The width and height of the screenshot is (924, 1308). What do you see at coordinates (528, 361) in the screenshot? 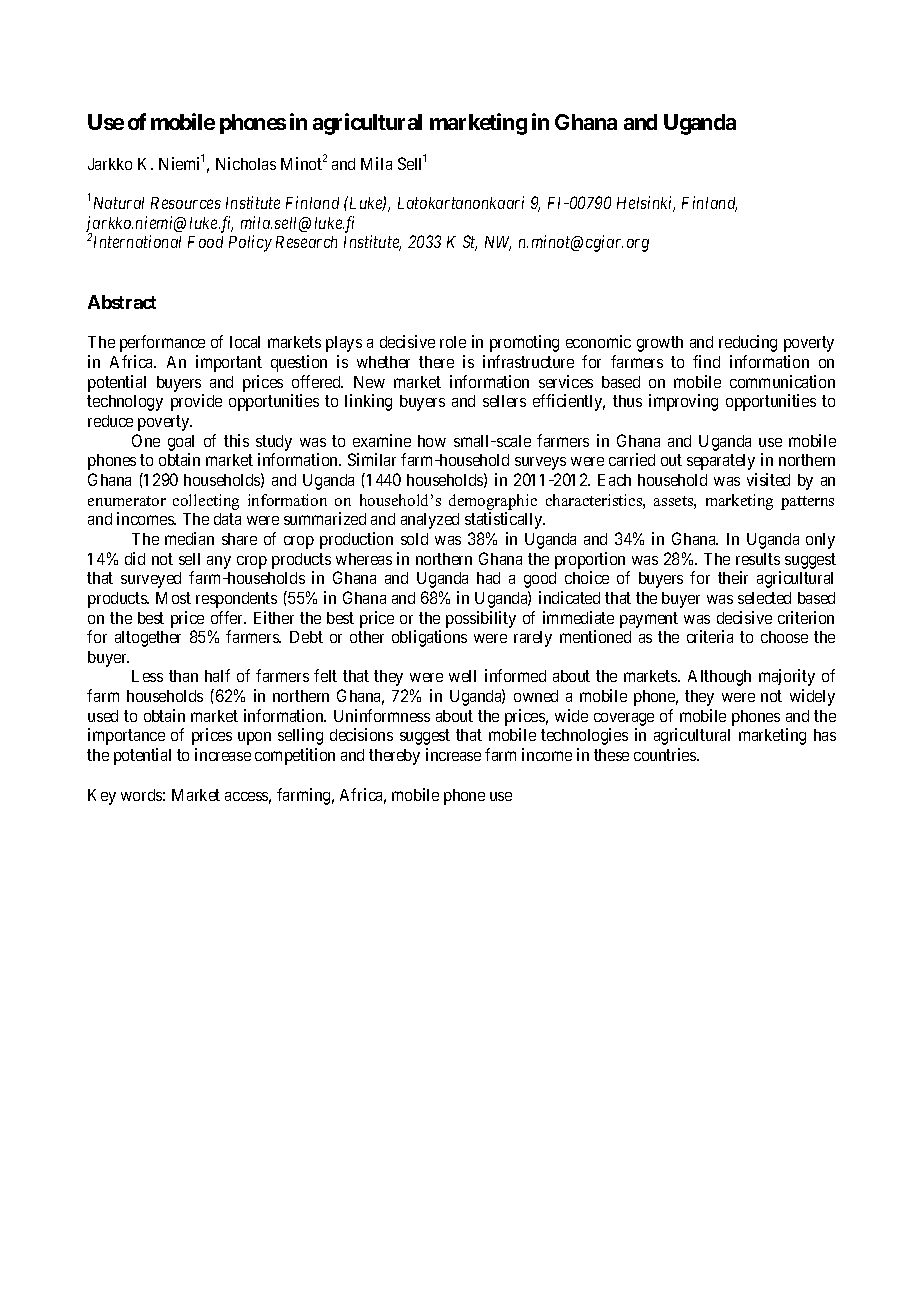
I see `infrastructure` at bounding box center [528, 361].
